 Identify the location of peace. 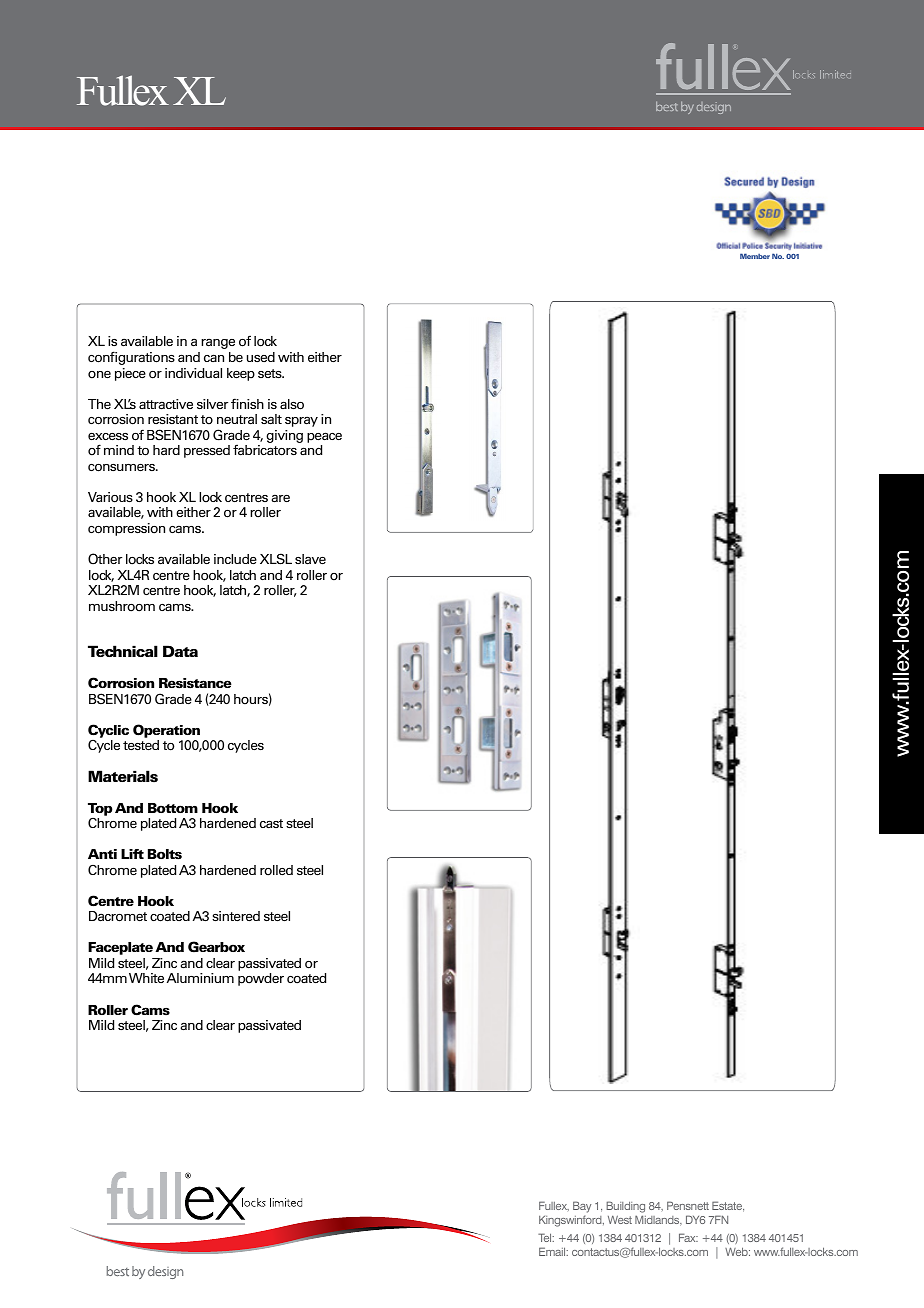
(324, 437).
